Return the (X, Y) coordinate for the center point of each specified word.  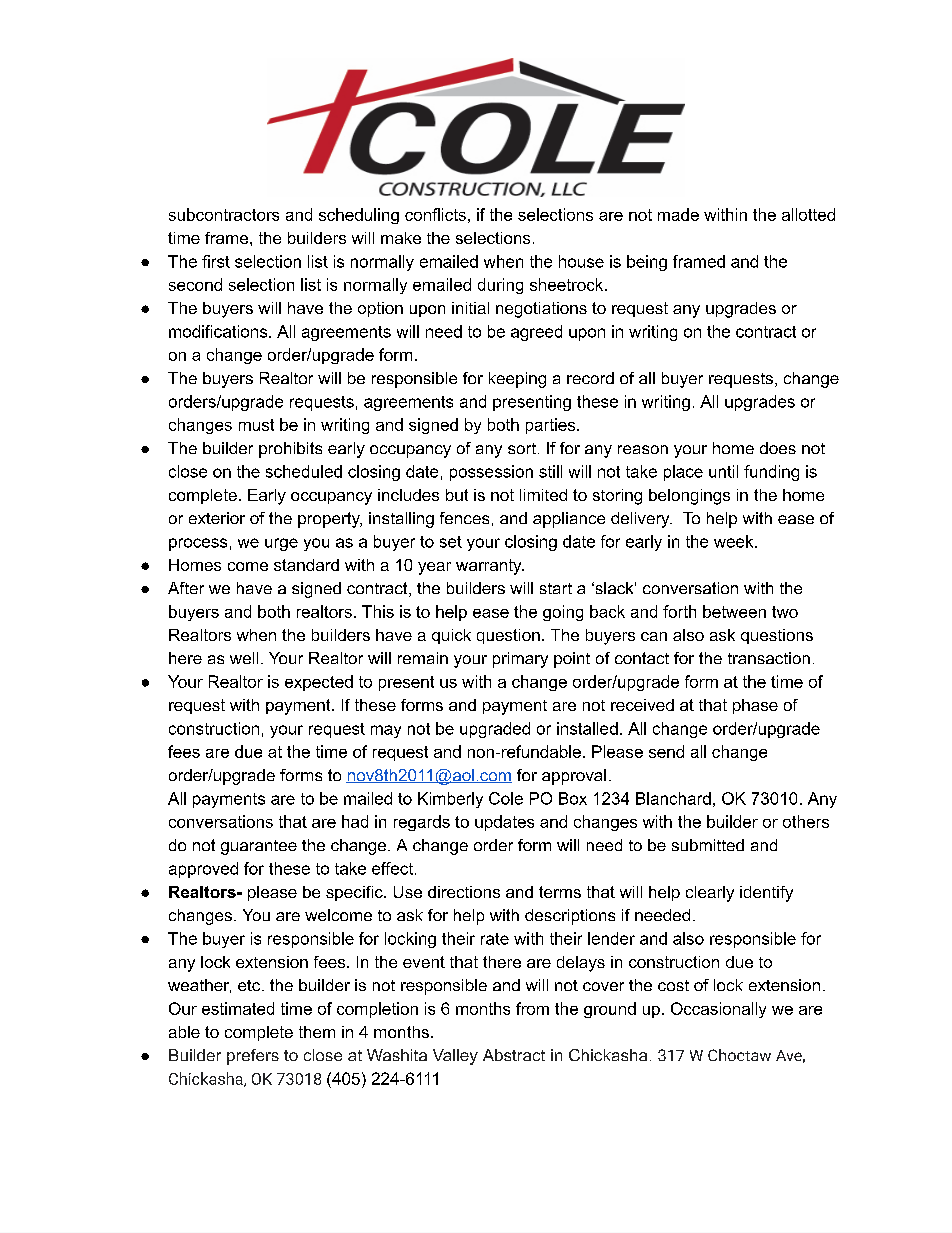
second (195, 284)
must (256, 425)
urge (281, 544)
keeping (517, 380)
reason (643, 449)
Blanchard (673, 798)
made (678, 214)
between (734, 611)
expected (319, 683)
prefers (253, 1057)
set (451, 542)
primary (520, 660)
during (500, 286)
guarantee (259, 847)
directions (464, 892)
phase (755, 706)
